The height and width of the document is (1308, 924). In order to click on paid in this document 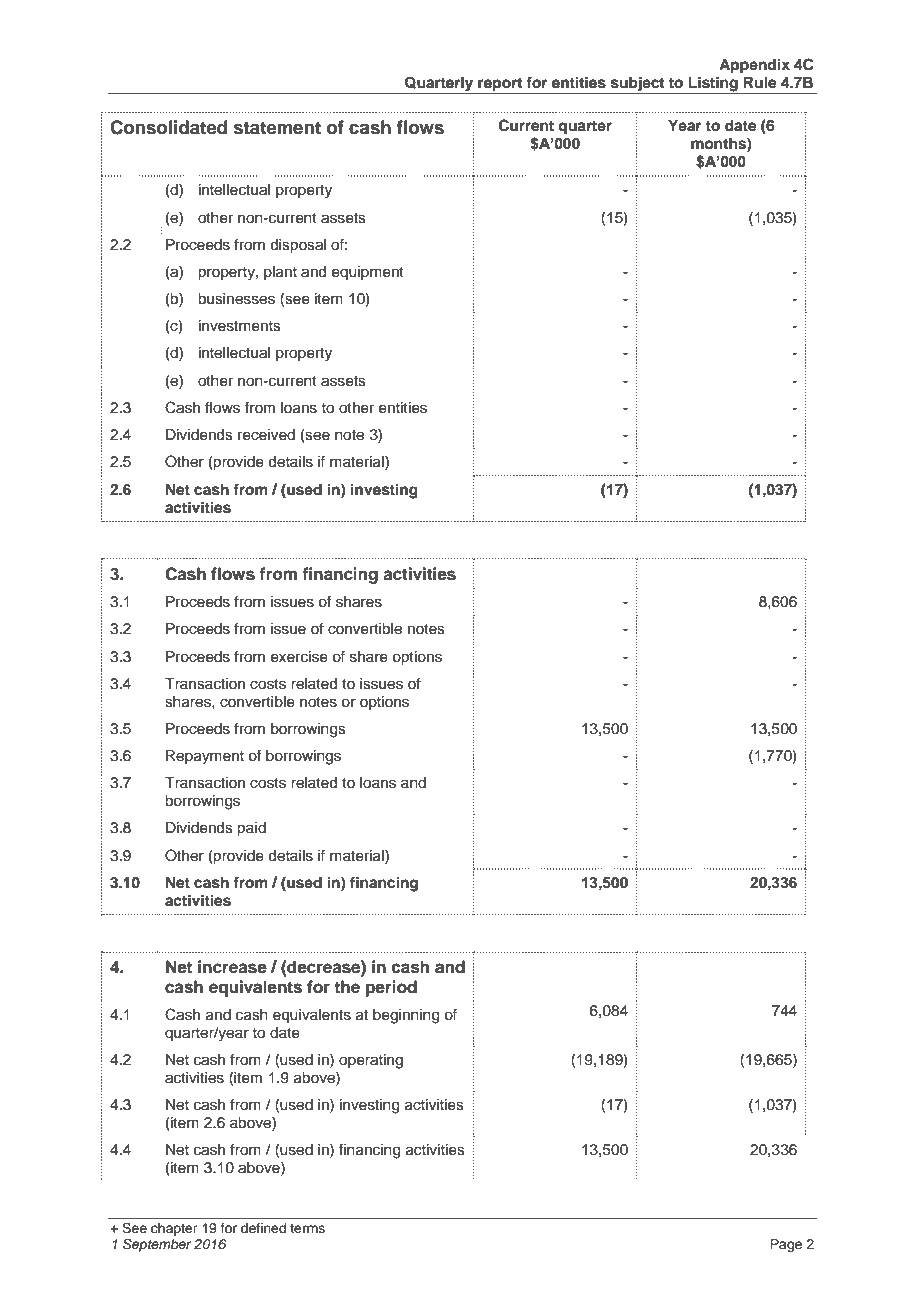, I will do `click(251, 829)`.
